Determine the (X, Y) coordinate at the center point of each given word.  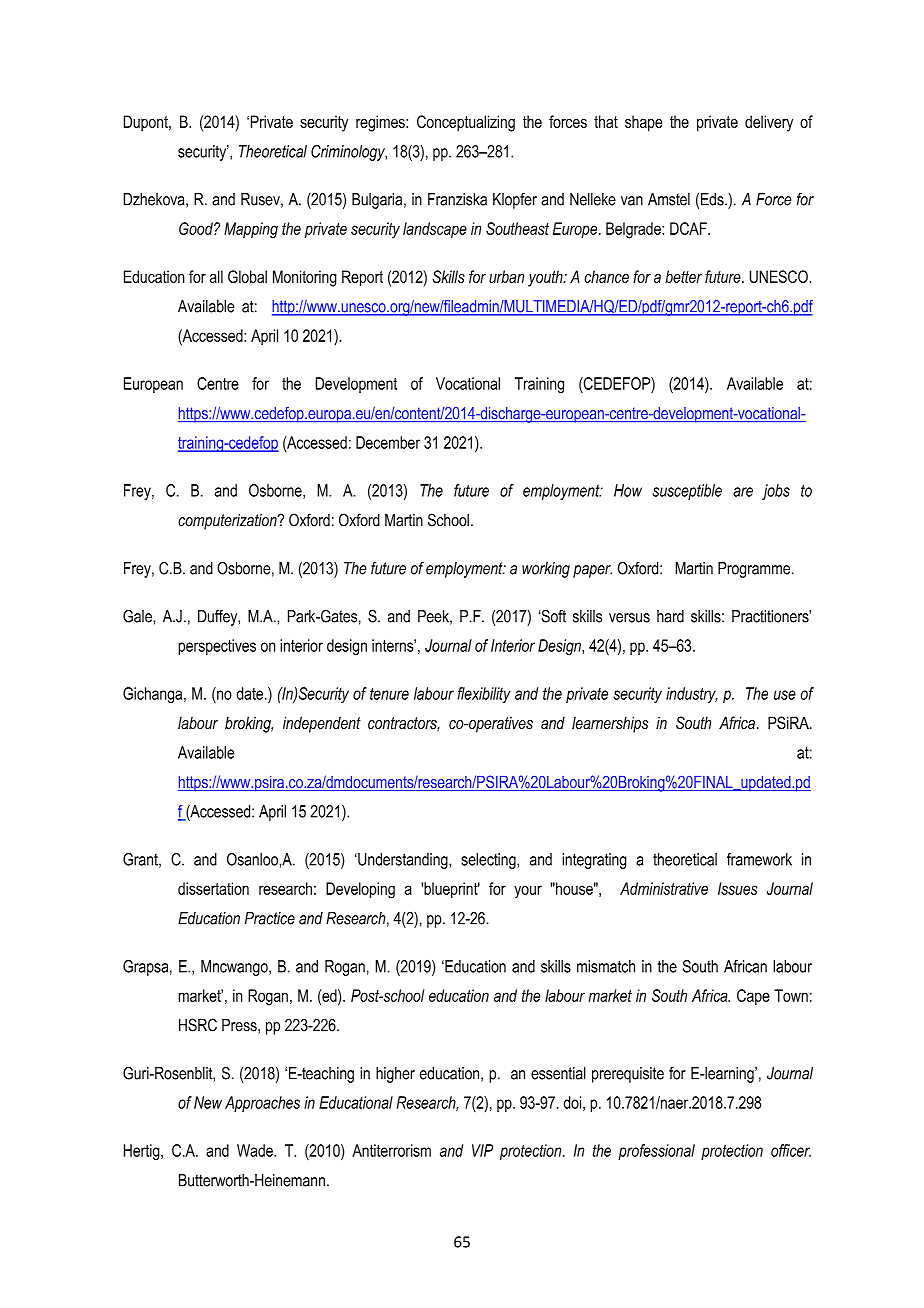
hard (670, 616)
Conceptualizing (466, 123)
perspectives (217, 647)
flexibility (484, 695)
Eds (713, 199)
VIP (482, 1150)
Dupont (146, 123)
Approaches (262, 1104)
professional (656, 1152)
